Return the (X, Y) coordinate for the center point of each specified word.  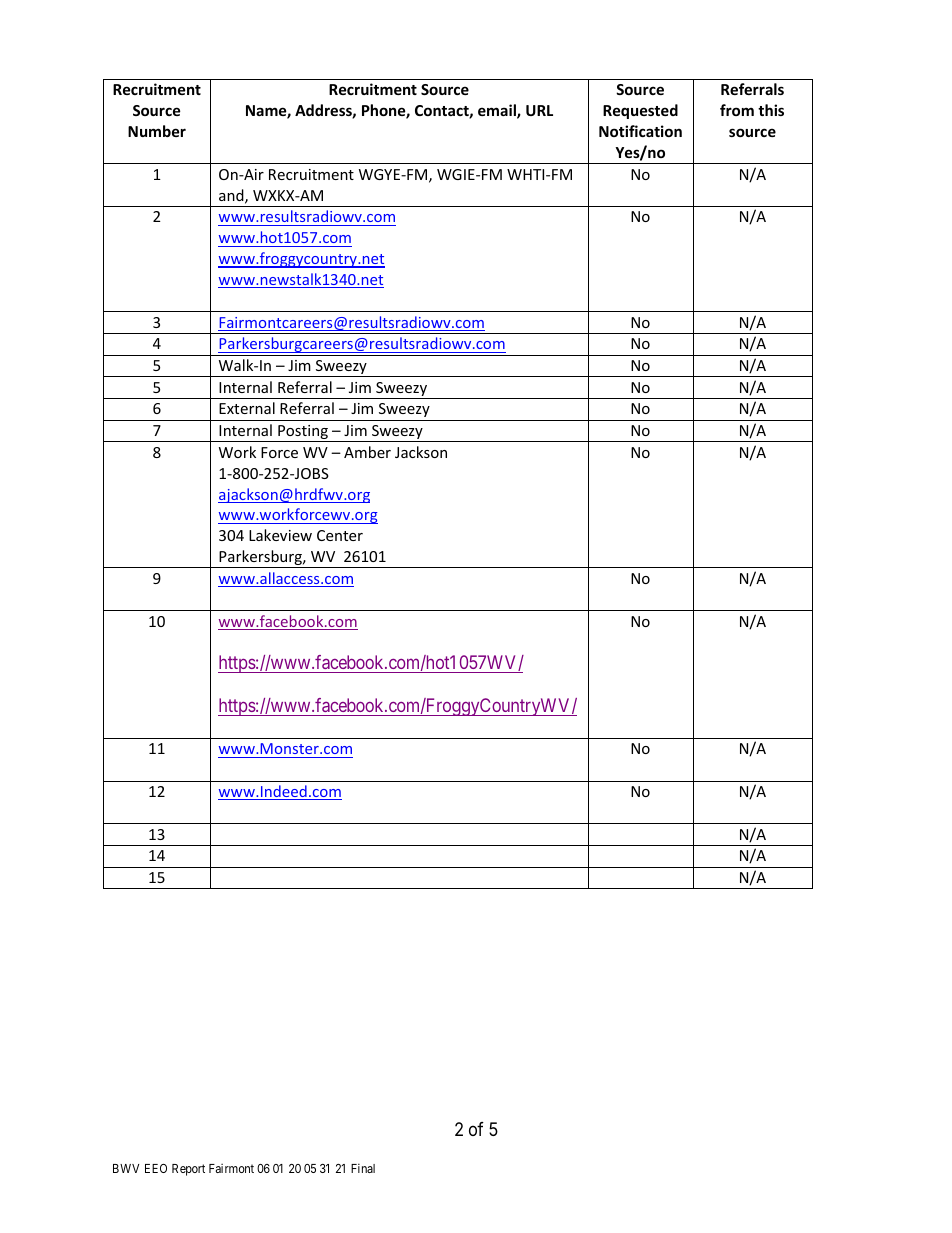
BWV (126, 1168)
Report (188, 1170)
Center (340, 535)
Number (157, 131)
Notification (640, 131)
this (771, 110)
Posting (303, 433)
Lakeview (280, 535)
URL (539, 110)
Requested (640, 111)
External (247, 408)
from (737, 110)
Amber (367, 452)
